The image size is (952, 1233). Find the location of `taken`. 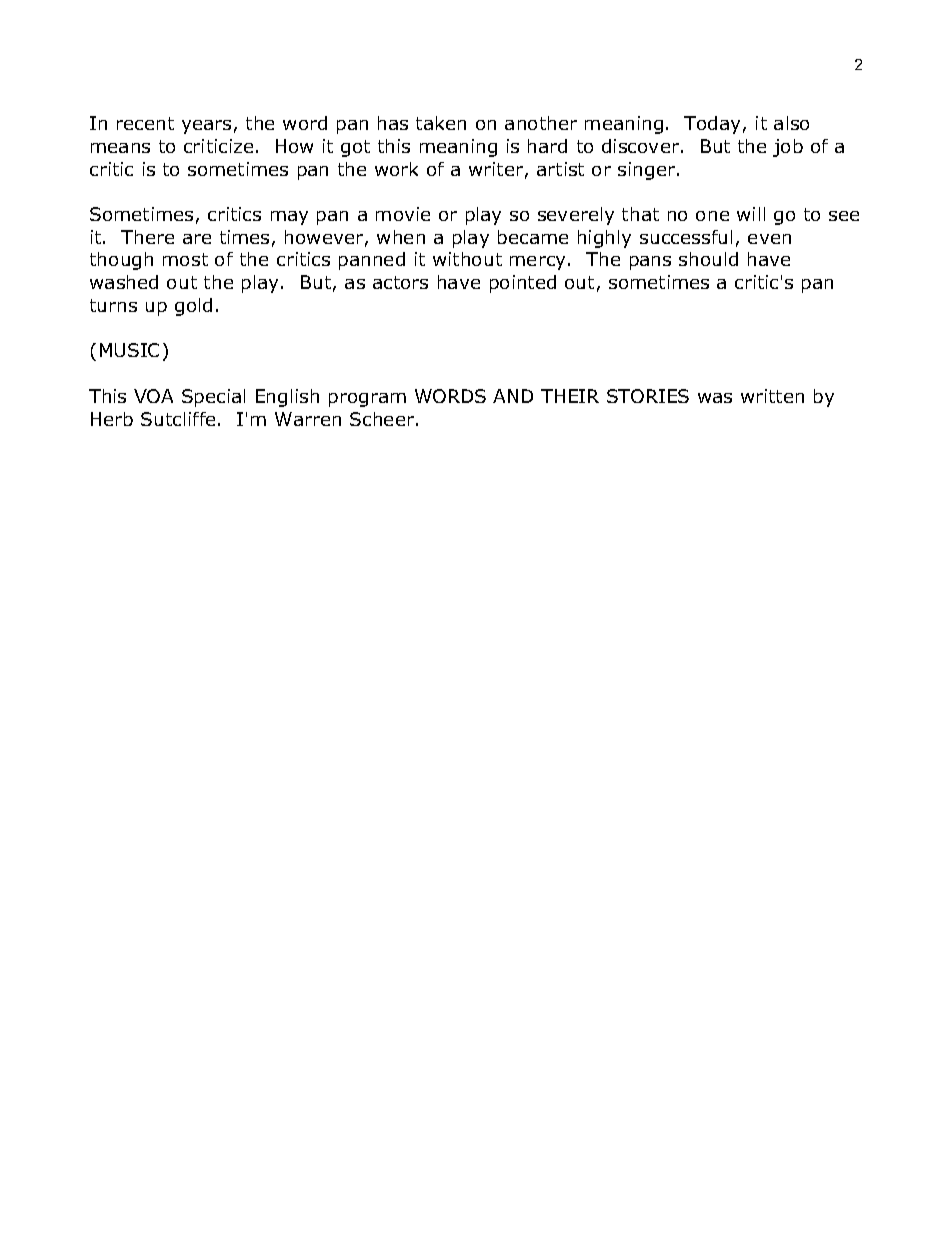

taken is located at coordinates (441, 123).
